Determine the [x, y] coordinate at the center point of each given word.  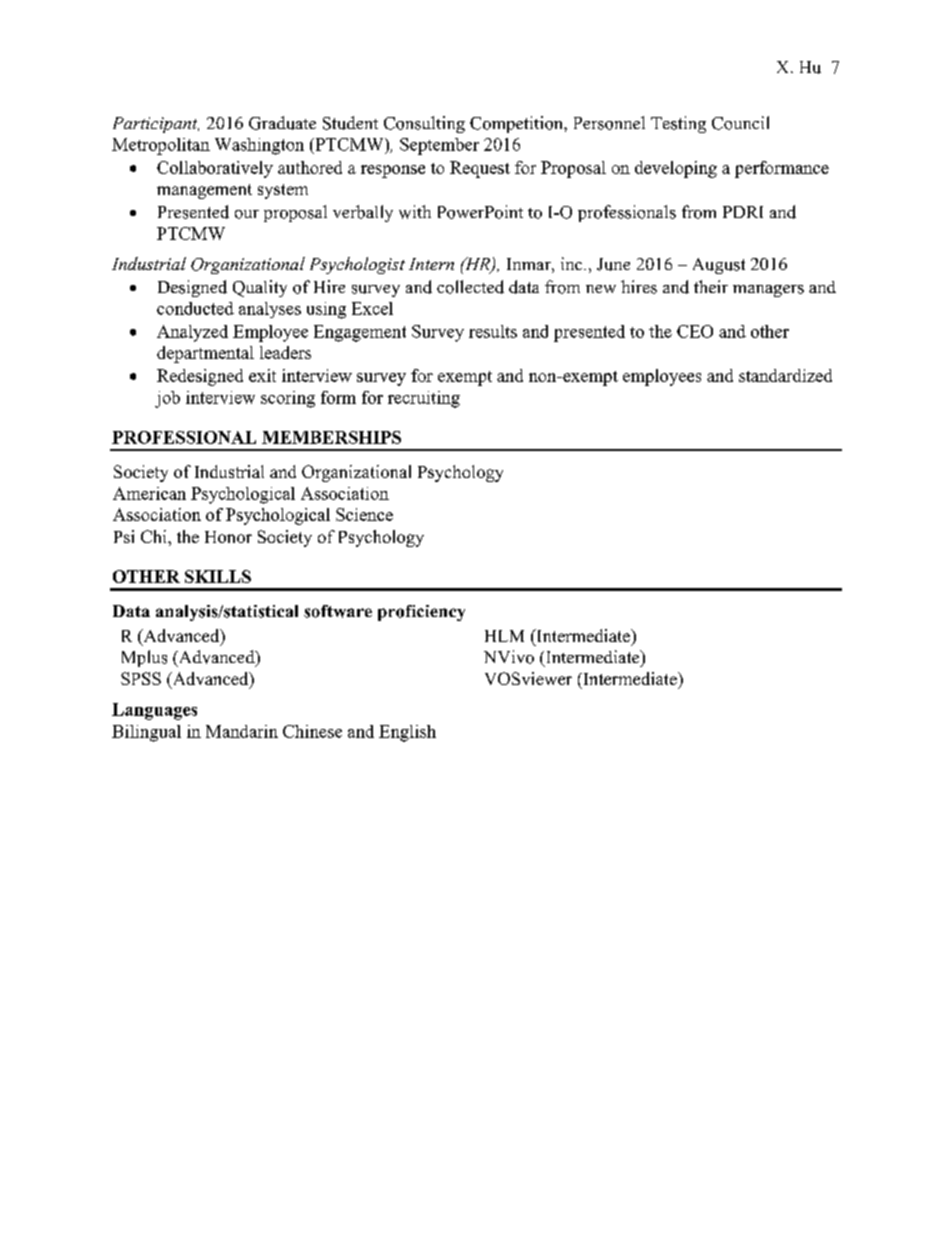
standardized [785, 375]
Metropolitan [161, 146]
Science [364, 514]
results [493, 331]
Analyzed [192, 333]
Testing [678, 124]
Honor [228, 537]
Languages [154, 711]
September [439, 146]
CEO [695, 331]
